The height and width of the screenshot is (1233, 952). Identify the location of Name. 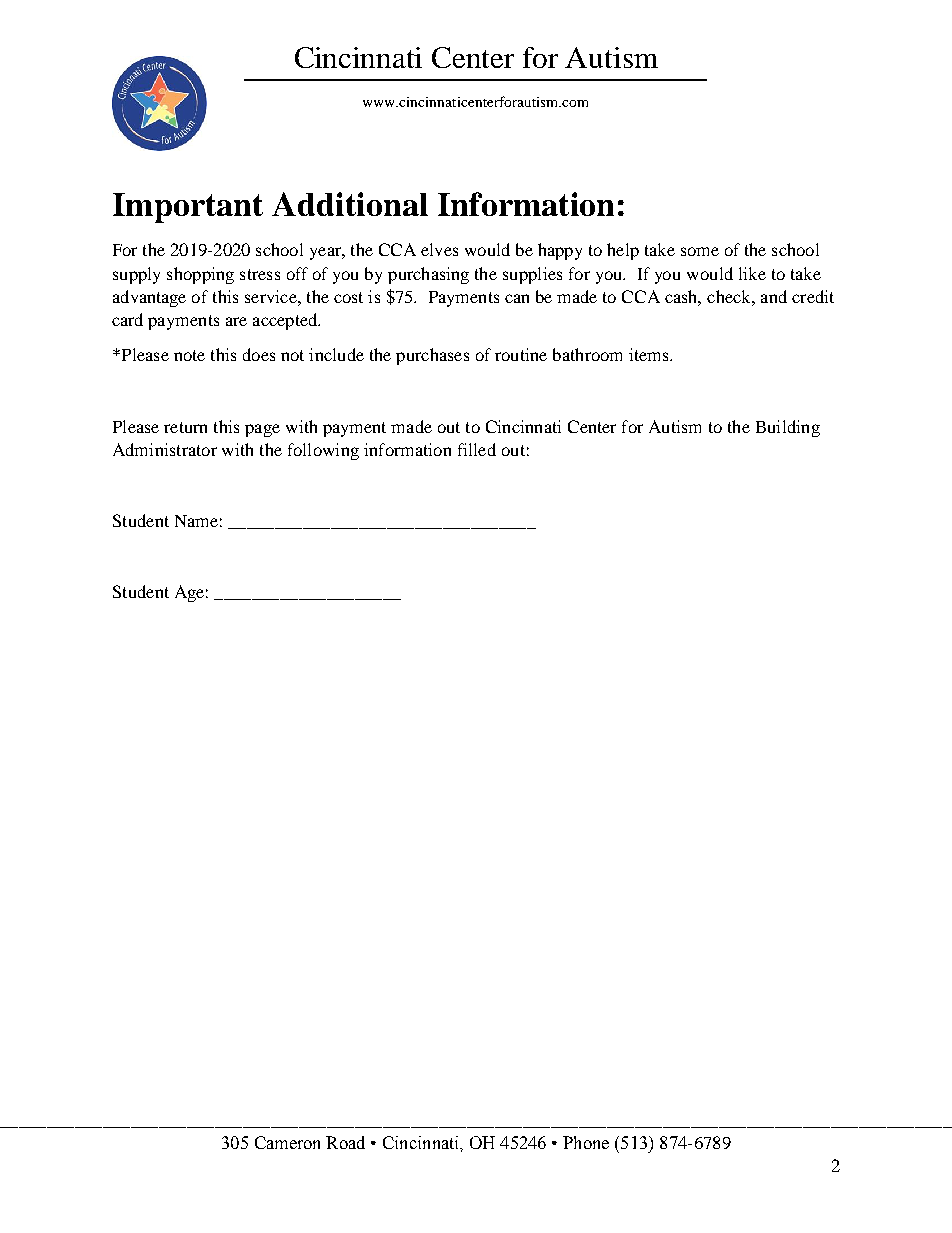
(196, 521).
